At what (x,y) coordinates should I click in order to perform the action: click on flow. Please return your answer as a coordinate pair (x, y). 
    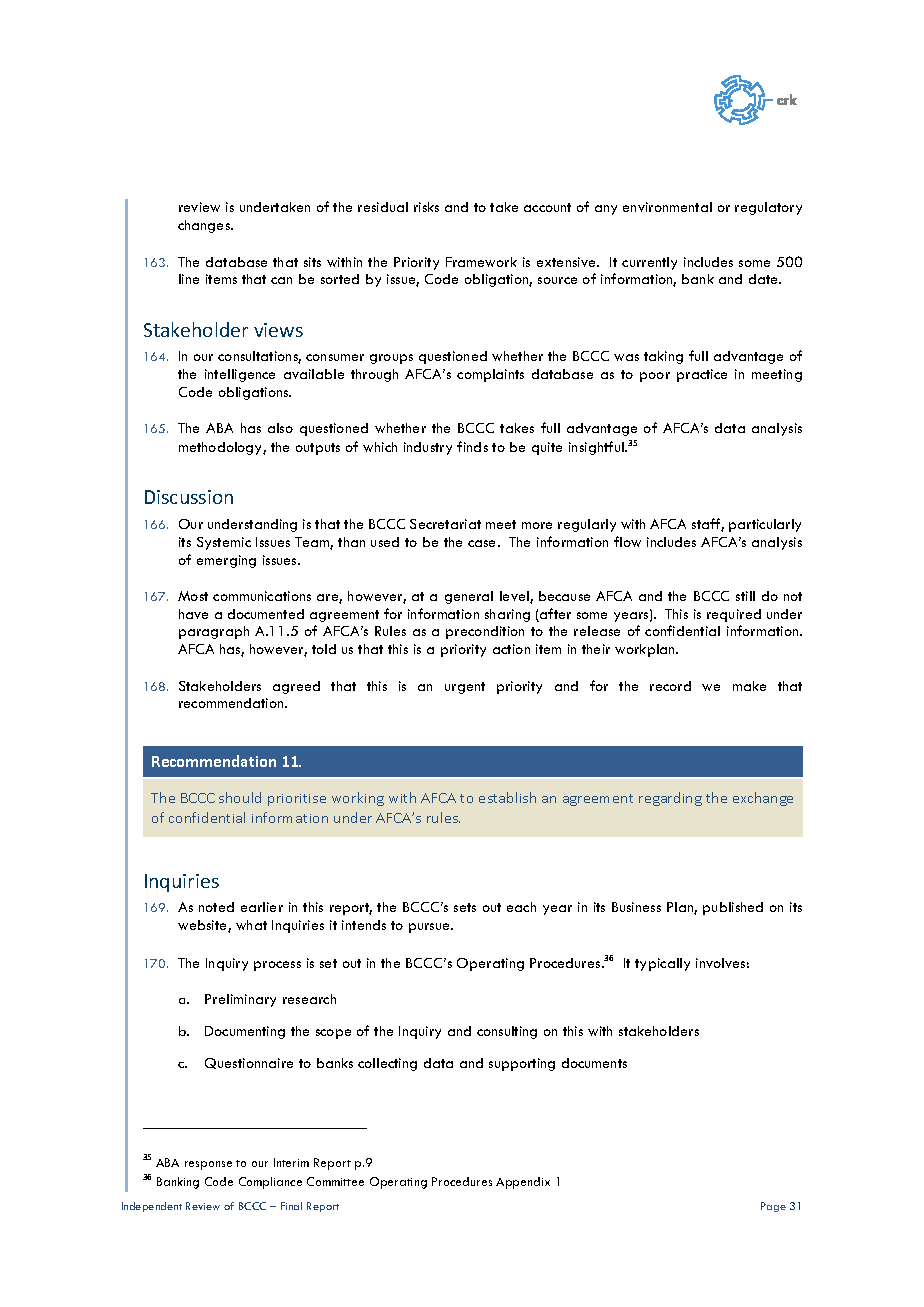
    Looking at the image, I should click on (627, 541).
